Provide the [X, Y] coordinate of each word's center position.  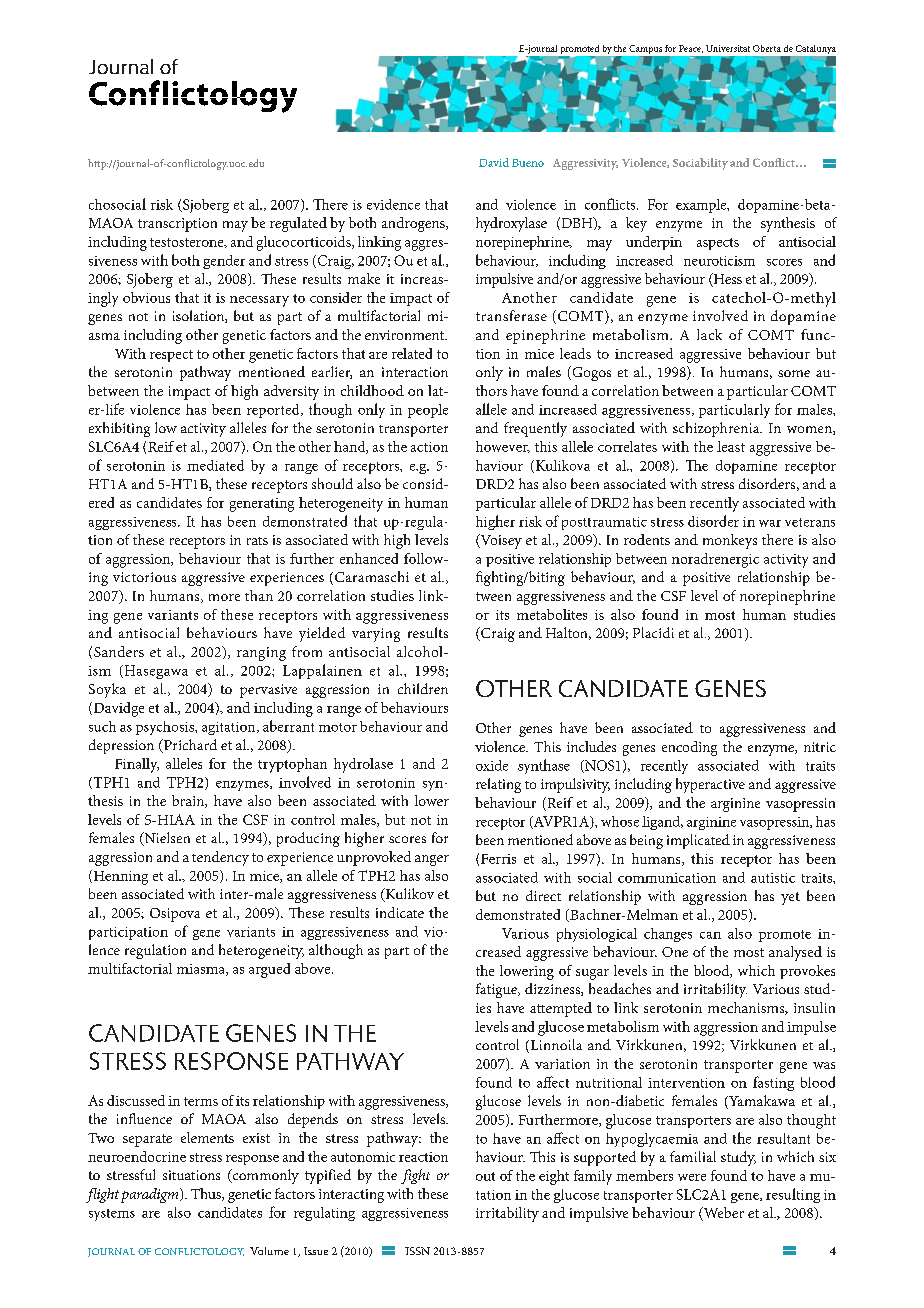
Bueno [528, 163]
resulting [793, 1195]
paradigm [151, 1195]
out [485, 1176]
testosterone [188, 243]
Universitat [728, 48]
